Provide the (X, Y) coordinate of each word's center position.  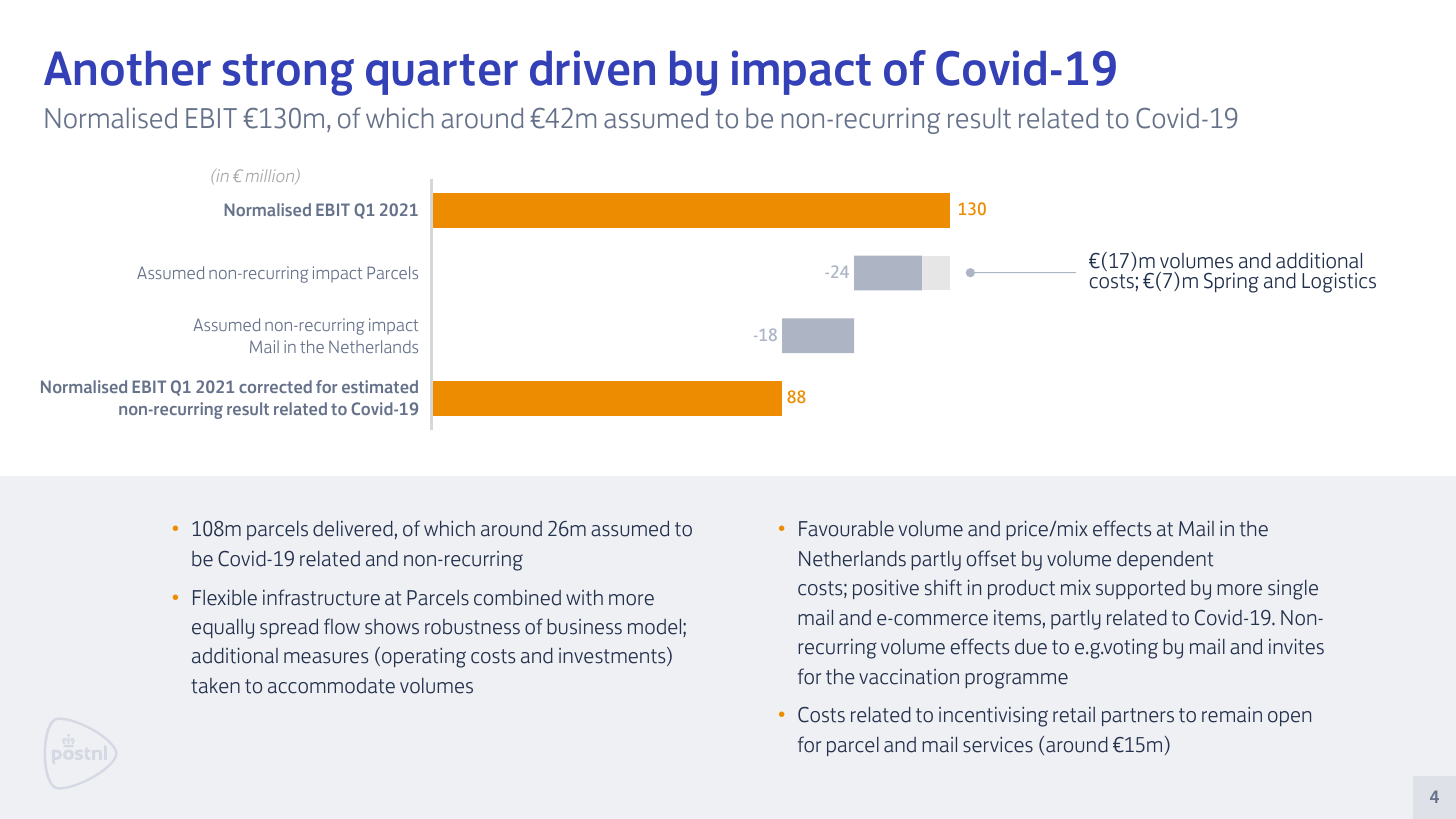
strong (288, 75)
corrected (275, 386)
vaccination (909, 677)
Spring (1231, 282)
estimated (380, 386)
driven (592, 68)
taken (215, 686)
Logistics (1339, 282)
